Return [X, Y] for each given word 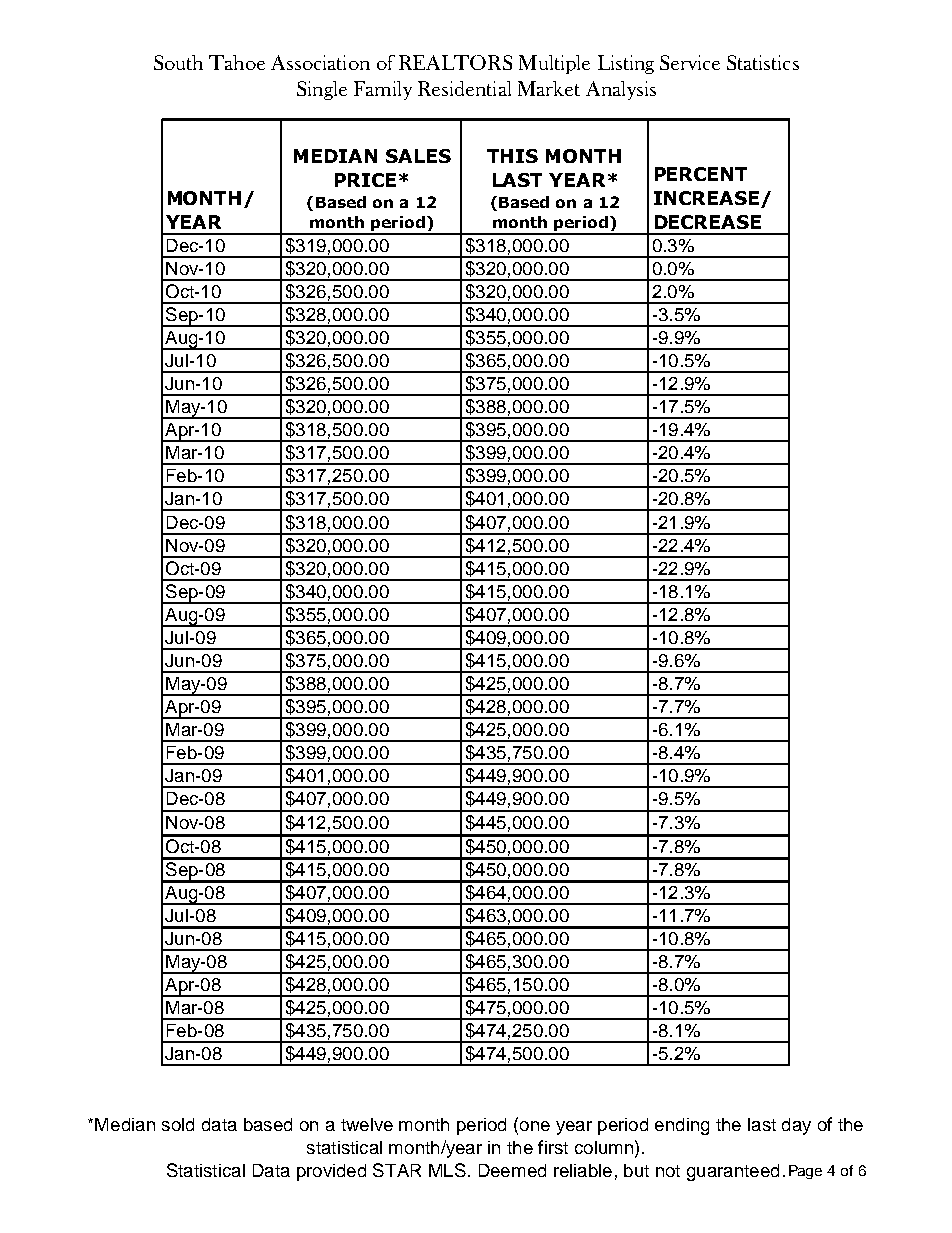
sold [178, 1124]
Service [690, 62]
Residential [464, 88]
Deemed [512, 1170]
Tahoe [237, 62]
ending [682, 1126]
